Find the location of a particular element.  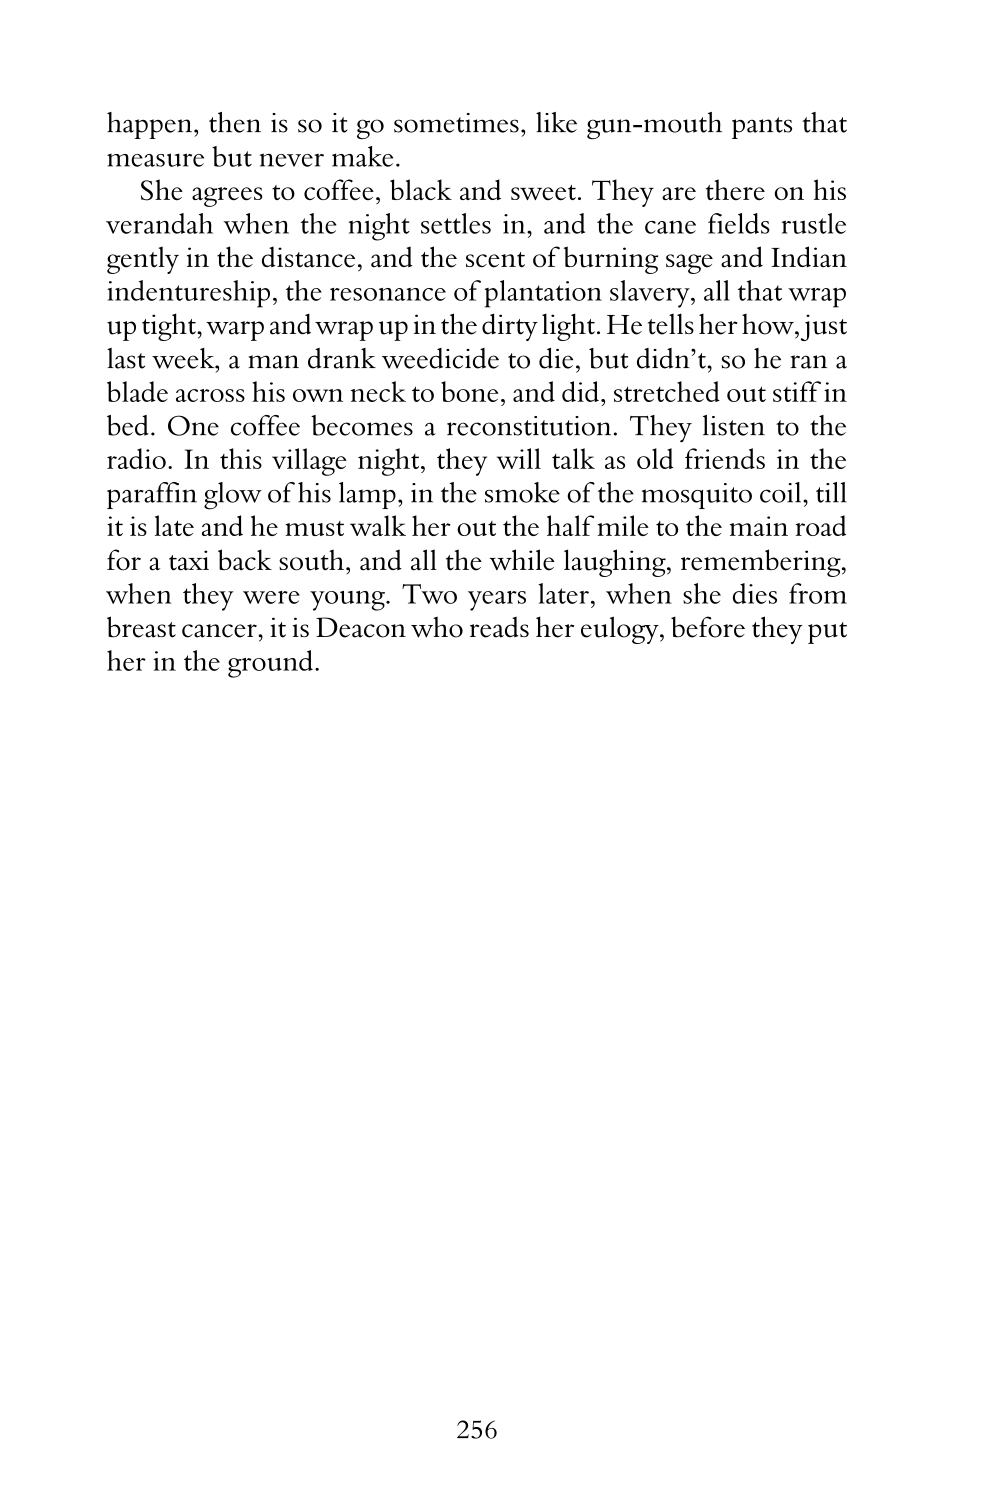

pants is located at coordinates (762, 128).
